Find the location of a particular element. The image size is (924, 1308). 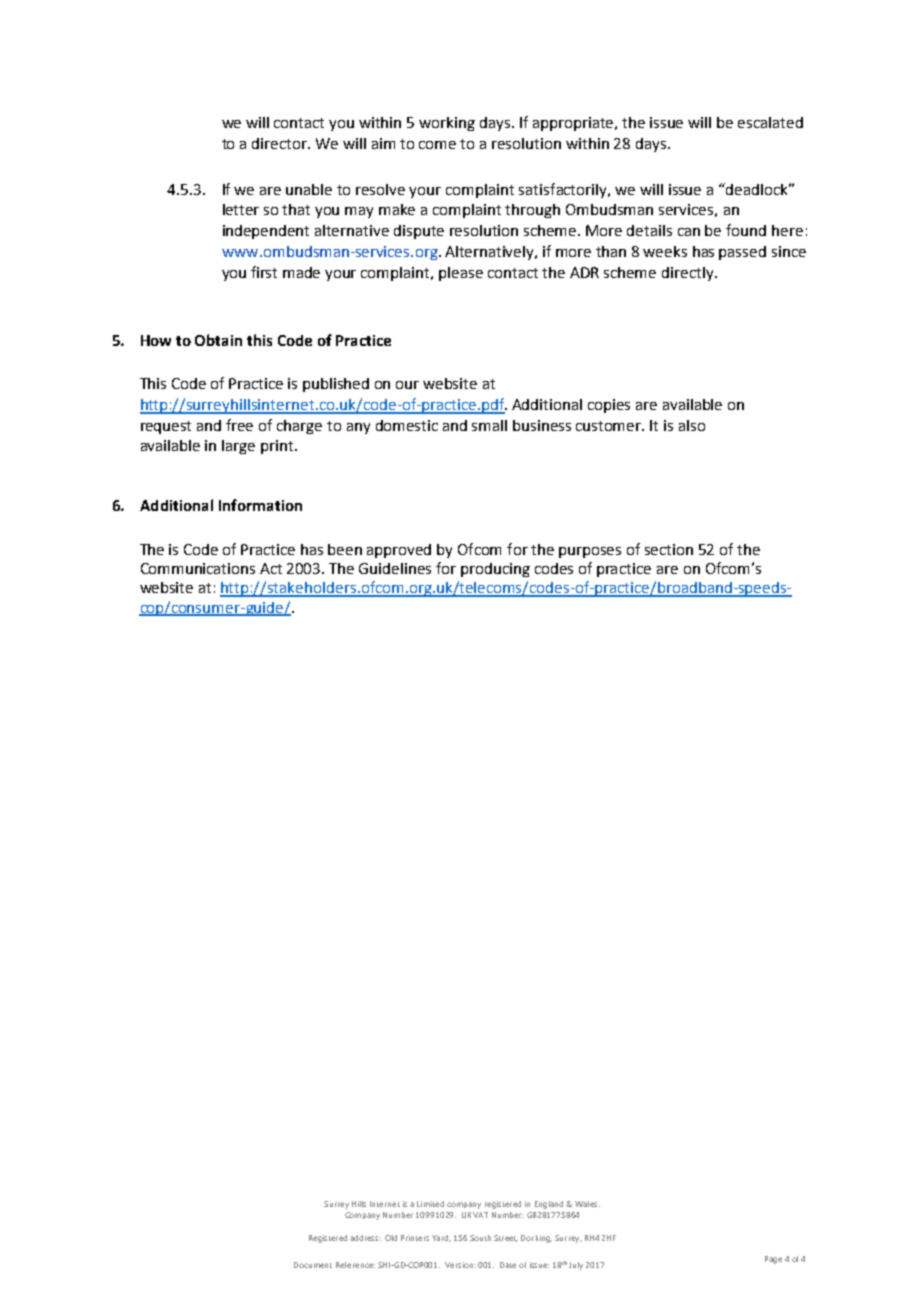

Communications is located at coordinates (198, 568).
